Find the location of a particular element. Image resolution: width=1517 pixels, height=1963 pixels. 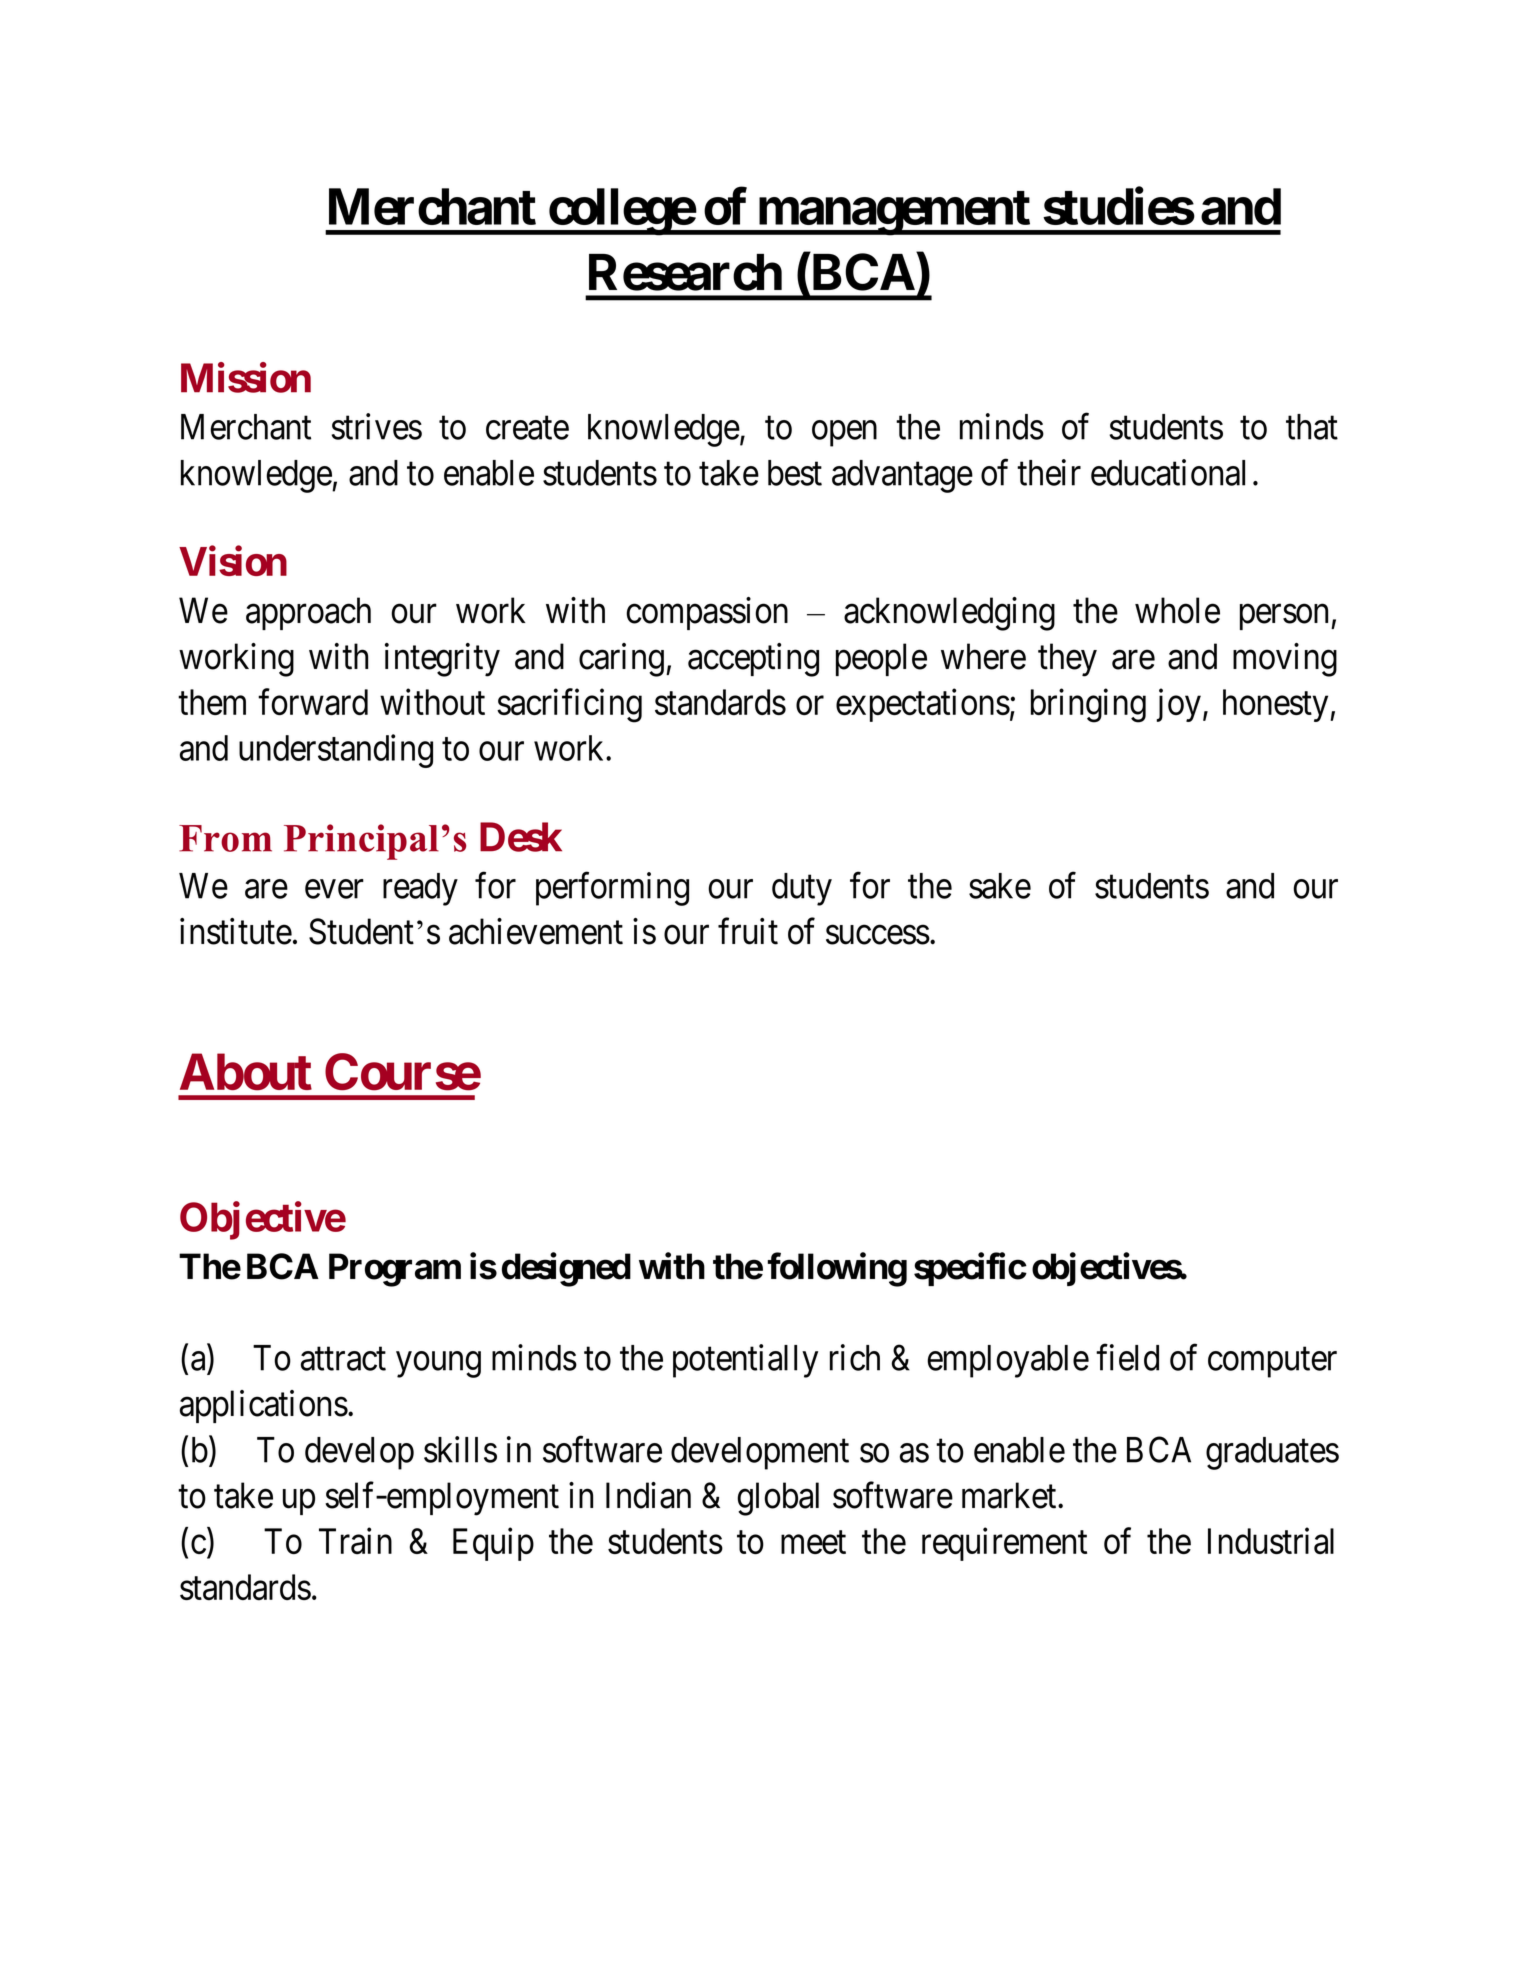

duty is located at coordinates (802, 889).
